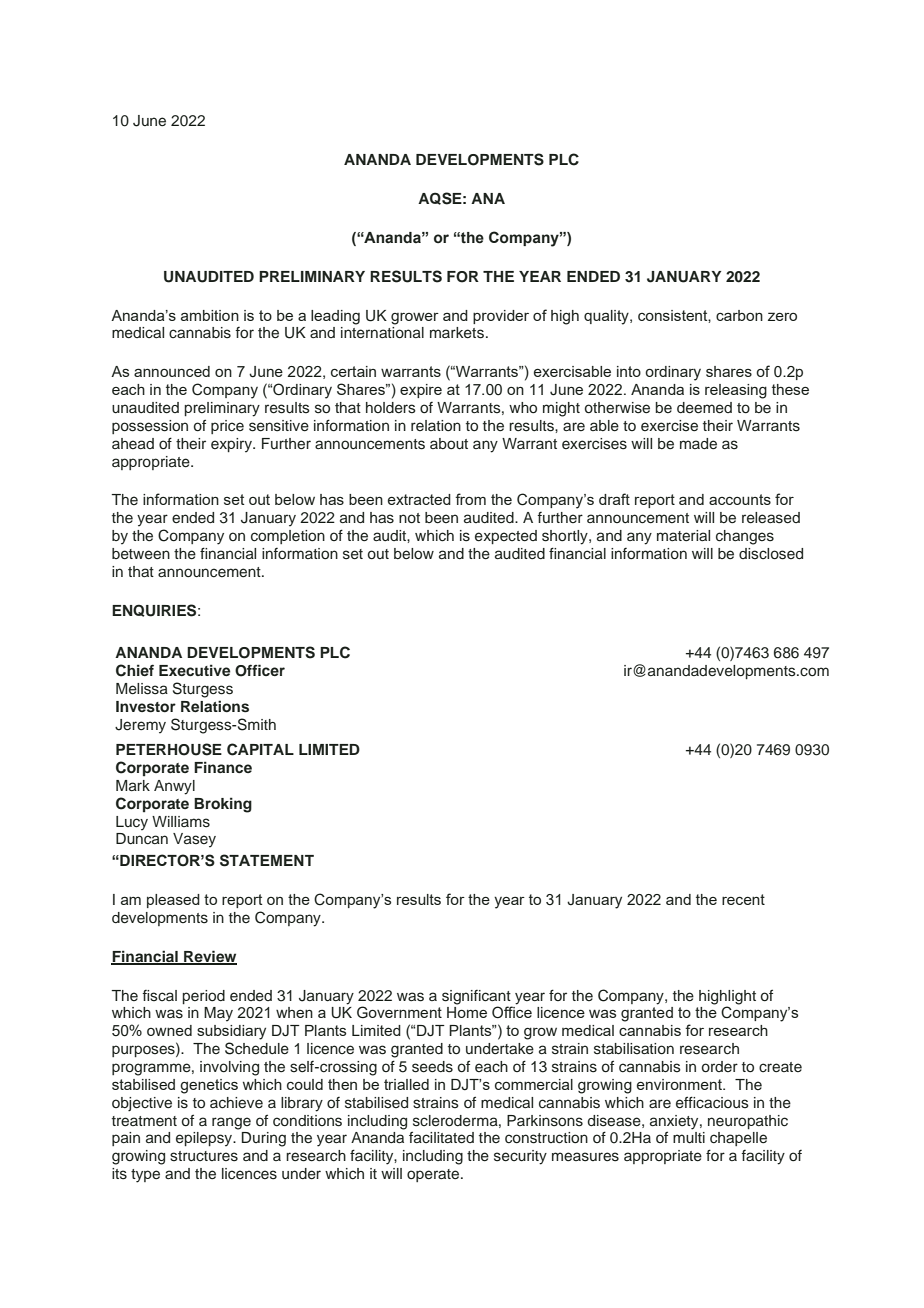 The height and width of the page is (1308, 924). I want to click on Executive, so click(194, 670).
